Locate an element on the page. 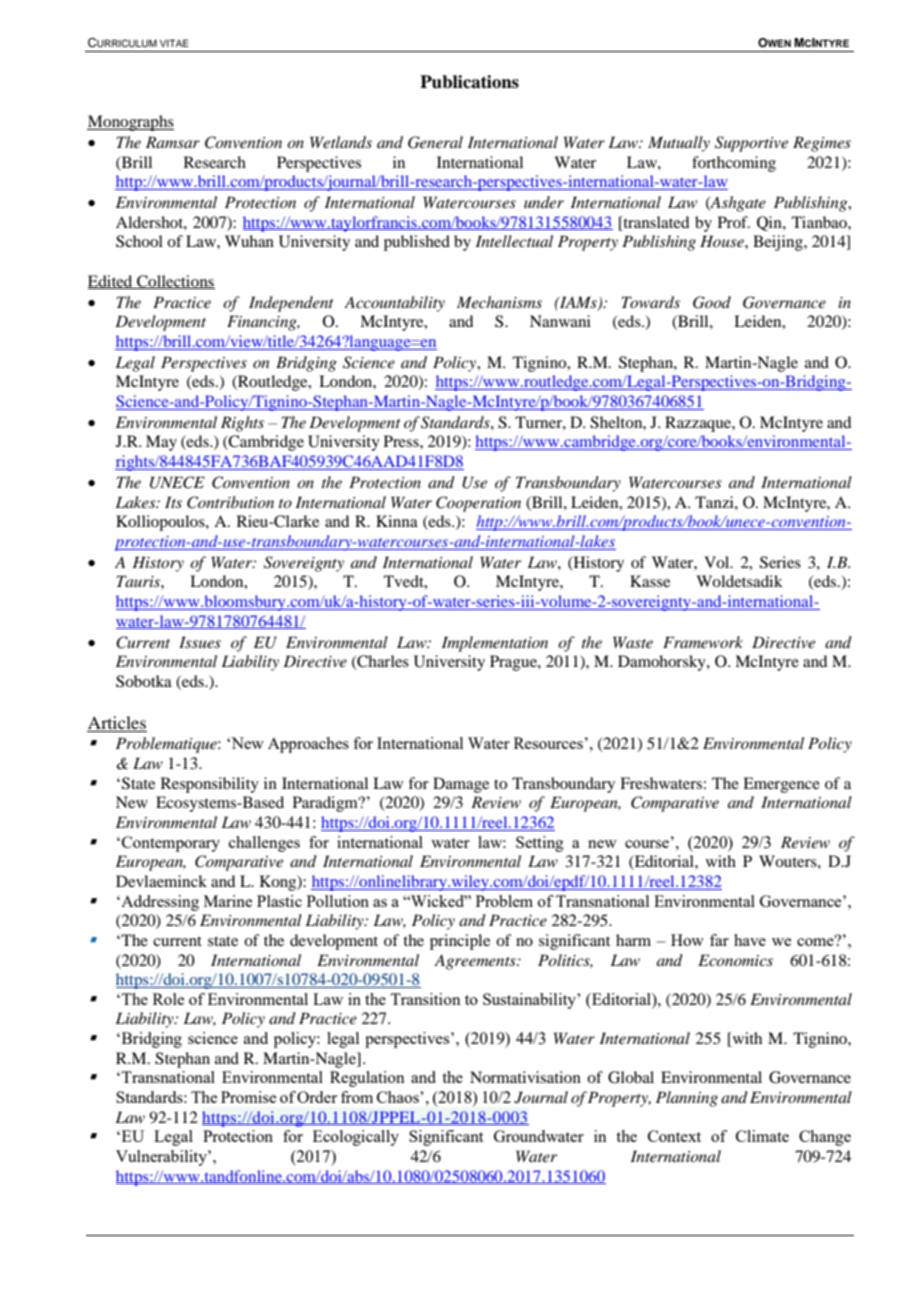 The width and height of the page is (924, 1307). Implementation is located at coordinates (495, 644).
